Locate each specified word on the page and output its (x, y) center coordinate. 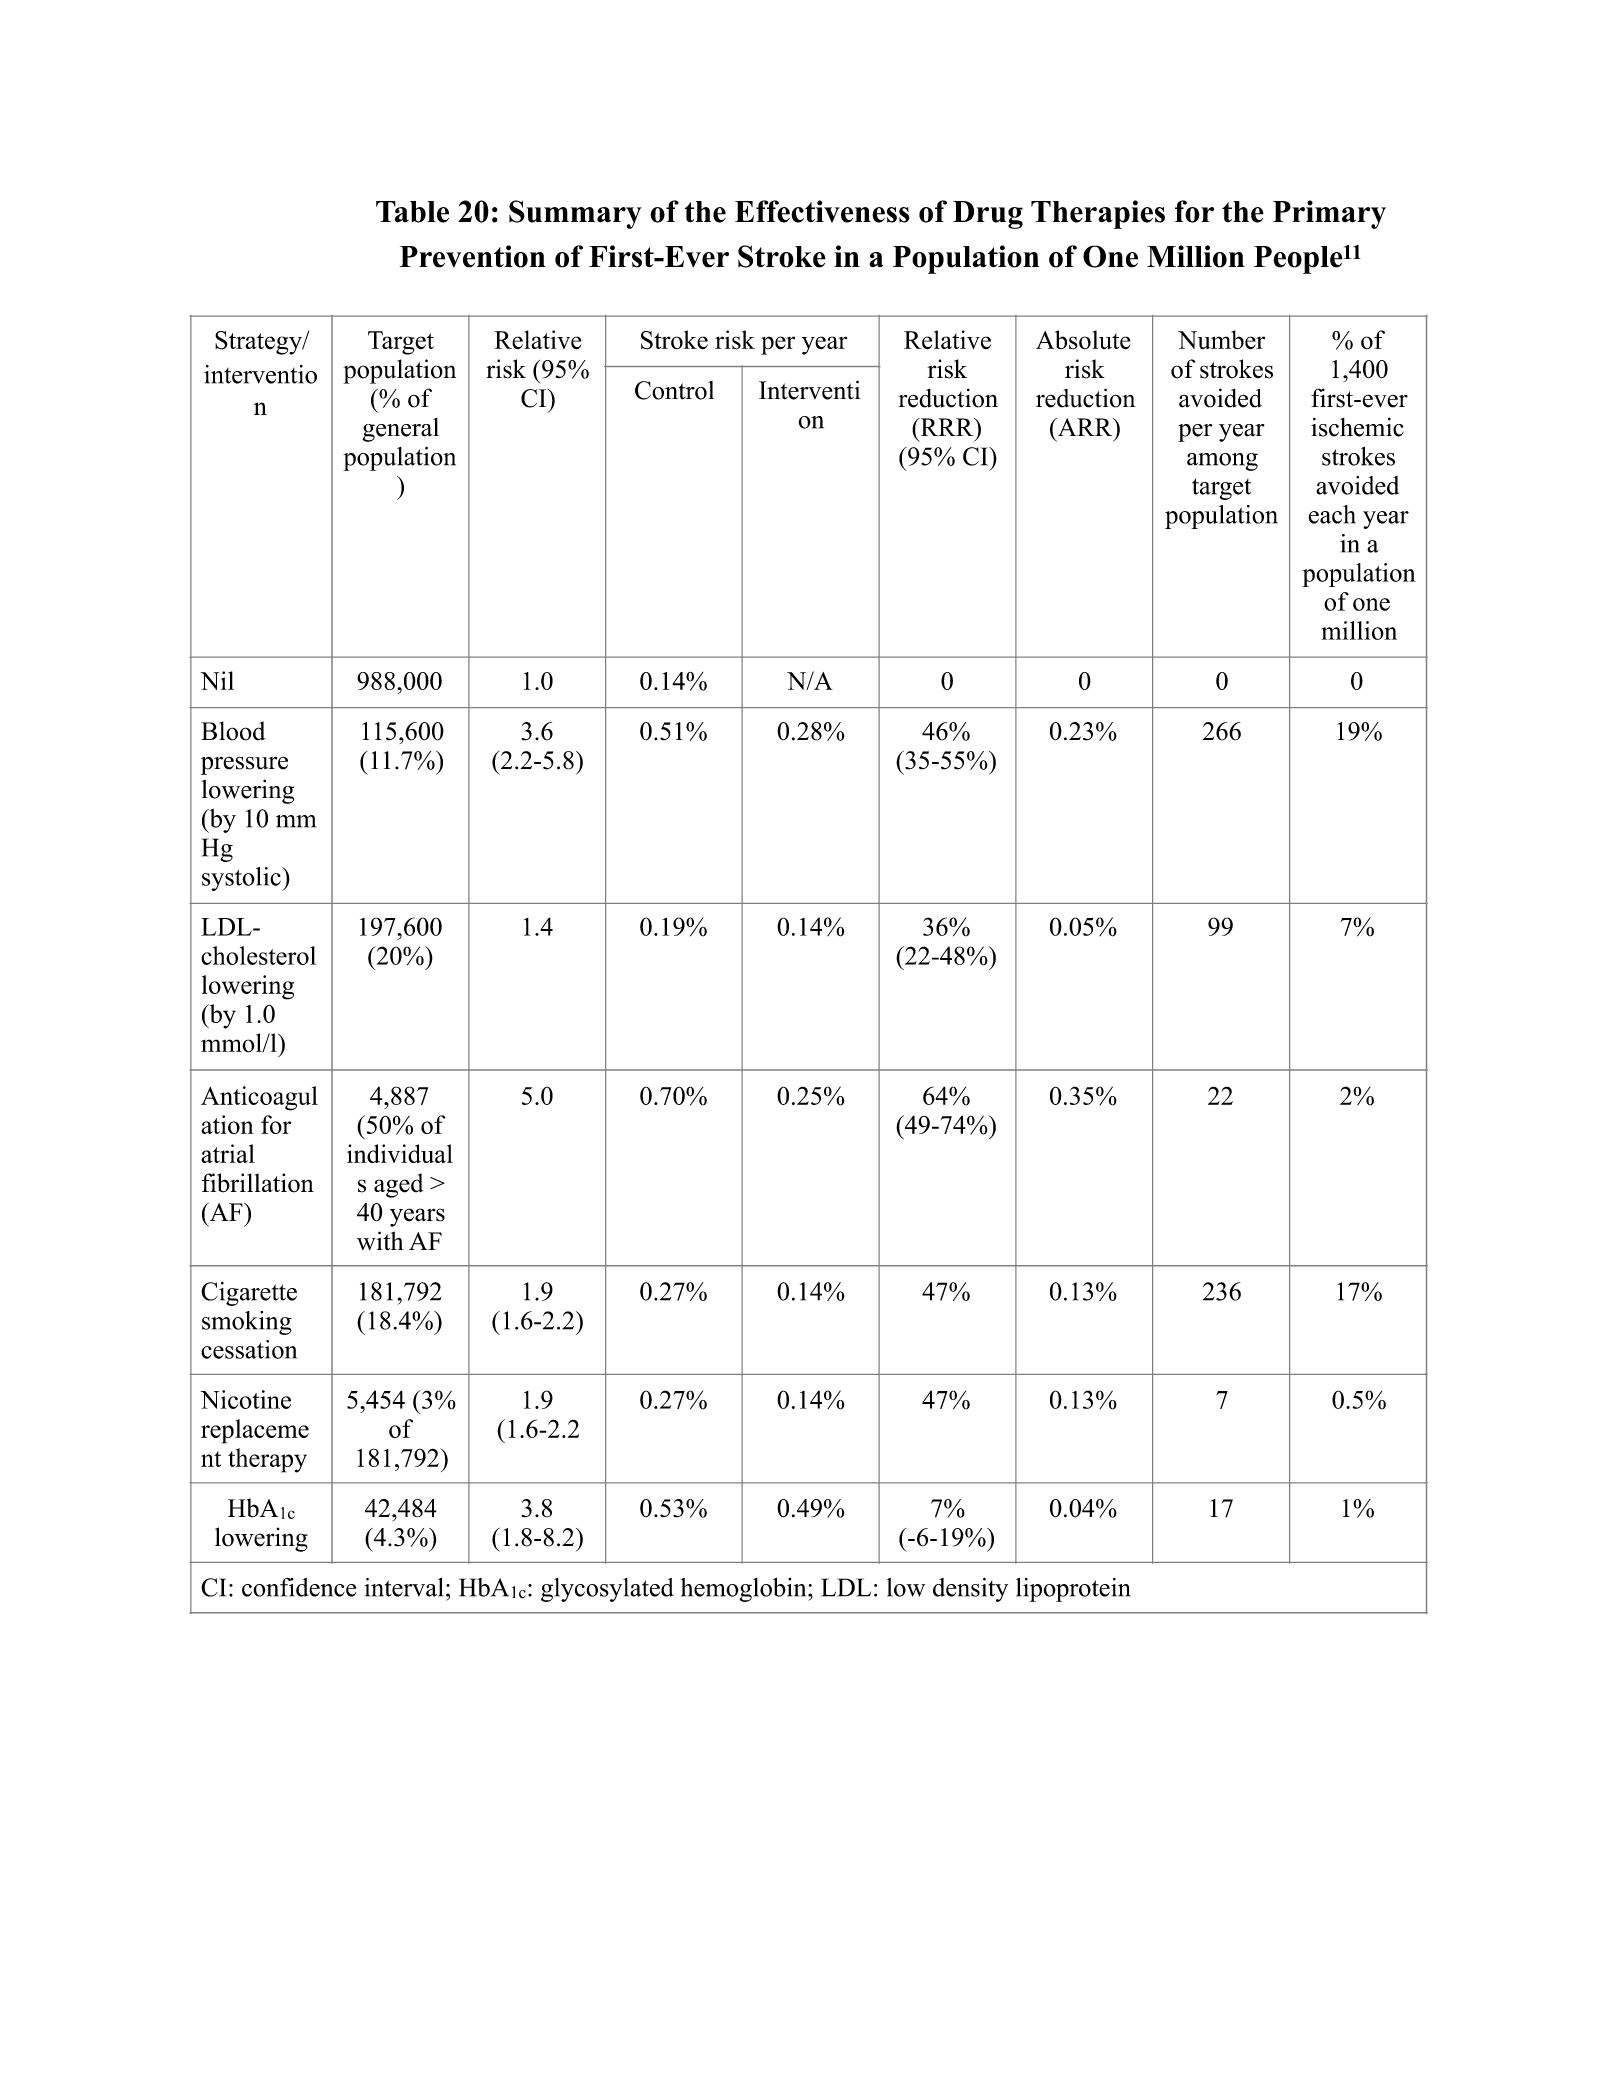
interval (403, 1587)
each (1332, 514)
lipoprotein (1073, 1590)
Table (412, 212)
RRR (947, 427)
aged (399, 1185)
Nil (217, 680)
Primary (1329, 214)
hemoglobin (745, 1590)
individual (400, 1153)
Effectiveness (822, 211)
